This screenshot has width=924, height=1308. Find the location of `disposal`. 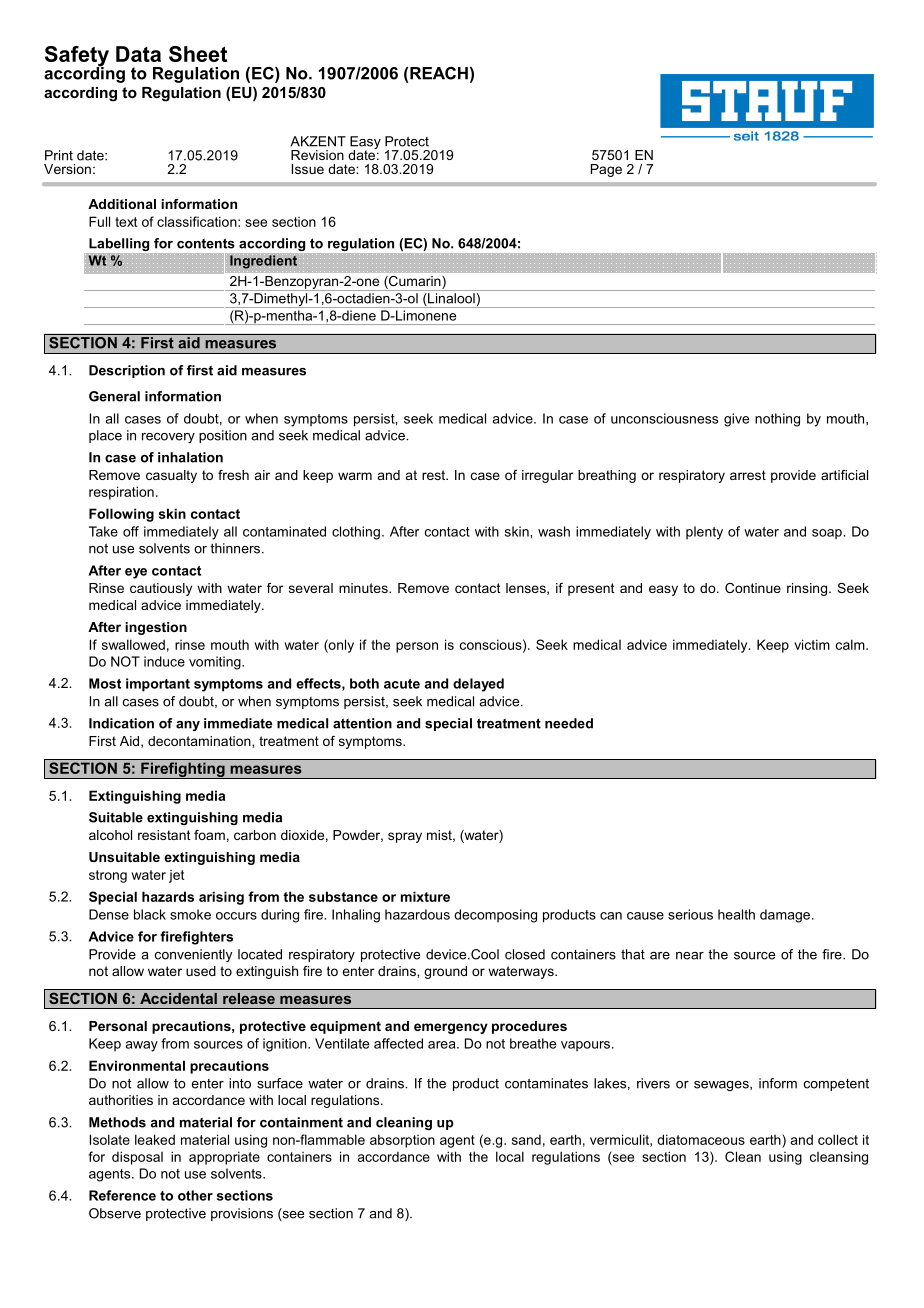

disposal is located at coordinates (137, 1158).
